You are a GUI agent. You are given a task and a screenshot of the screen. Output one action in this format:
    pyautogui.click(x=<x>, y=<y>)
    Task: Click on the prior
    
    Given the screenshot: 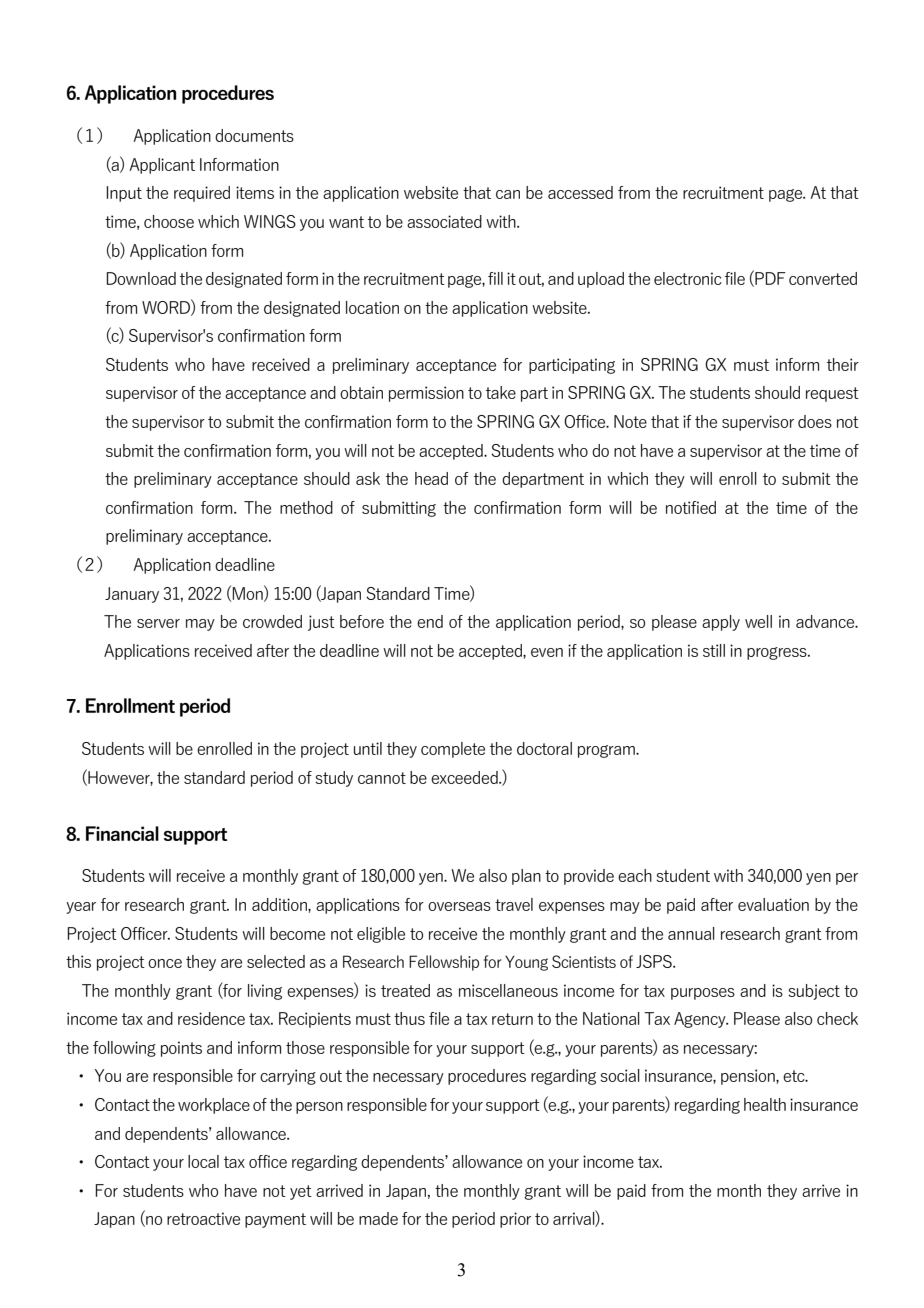 What is the action you would take?
    pyautogui.click(x=515, y=1220)
